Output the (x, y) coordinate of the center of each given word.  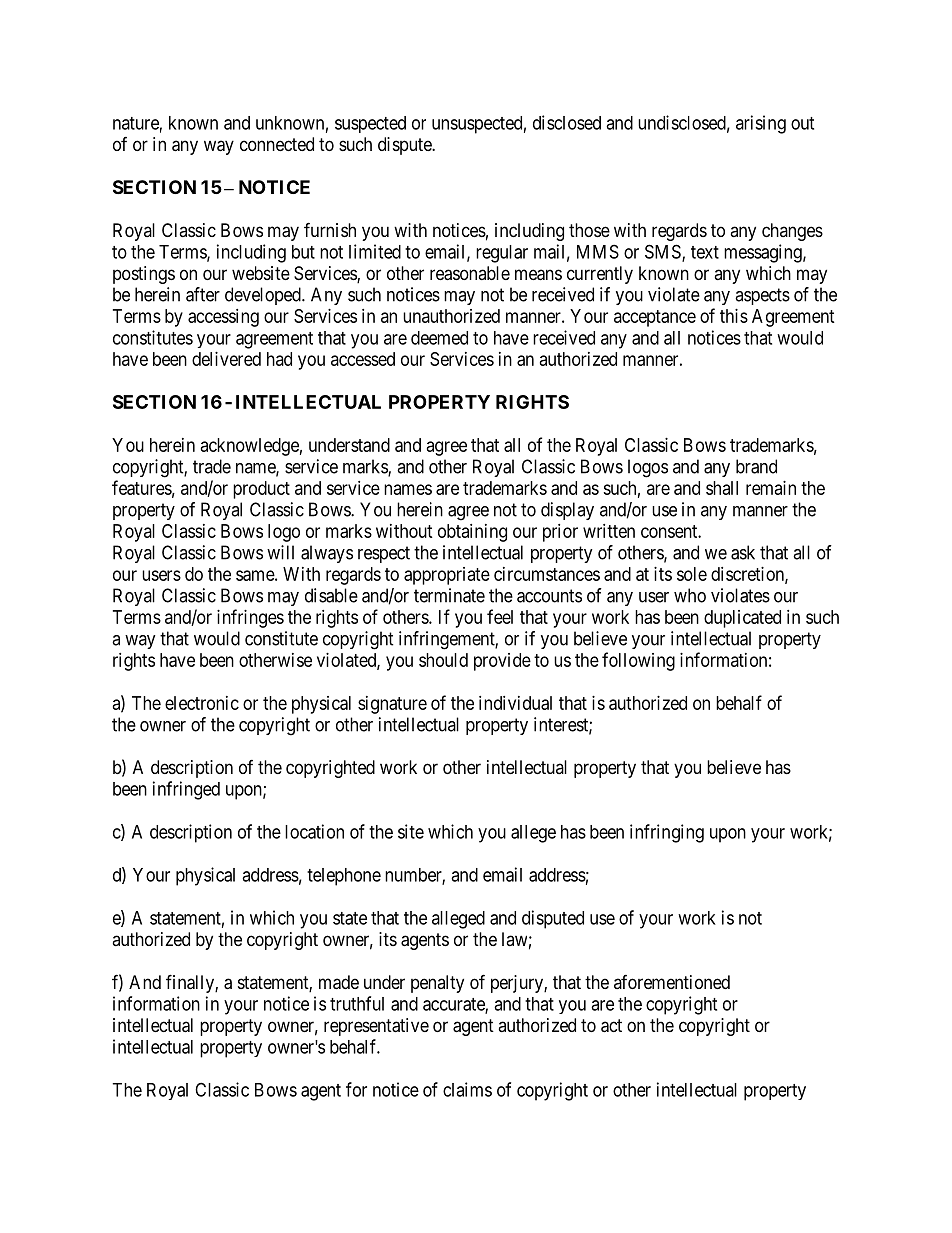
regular (502, 254)
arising (761, 124)
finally (191, 983)
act (611, 1026)
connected (277, 144)
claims (467, 1089)
